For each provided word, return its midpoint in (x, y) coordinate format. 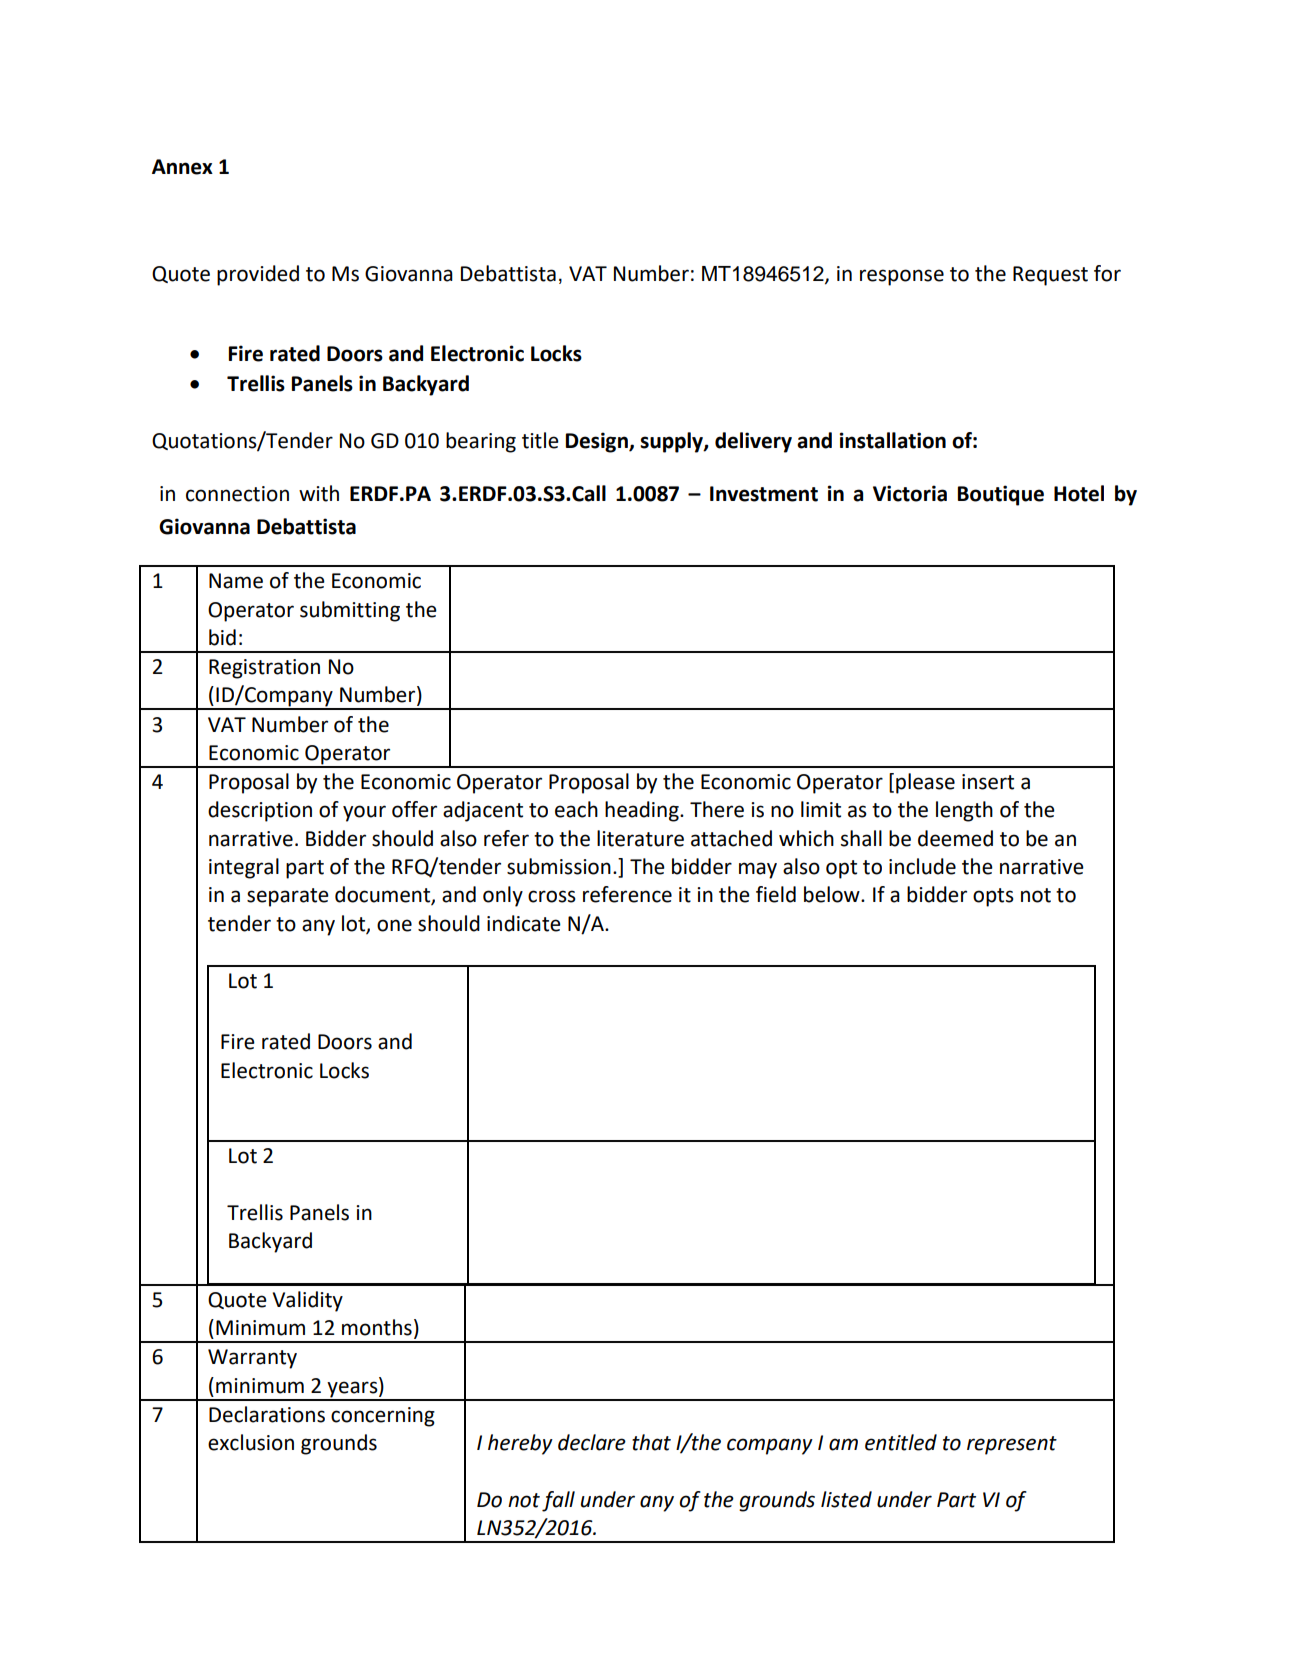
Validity (307, 1301)
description (260, 811)
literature (640, 838)
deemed (955, 838)
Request (1050, 276)
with (319, 493)
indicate (524, 923)
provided (258, 275)
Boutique (1001, 495)
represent (1012, 1445)
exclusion (251, 1442)
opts (993, 897)
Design (598, 442)
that (651, 1442)
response (902, 277)
